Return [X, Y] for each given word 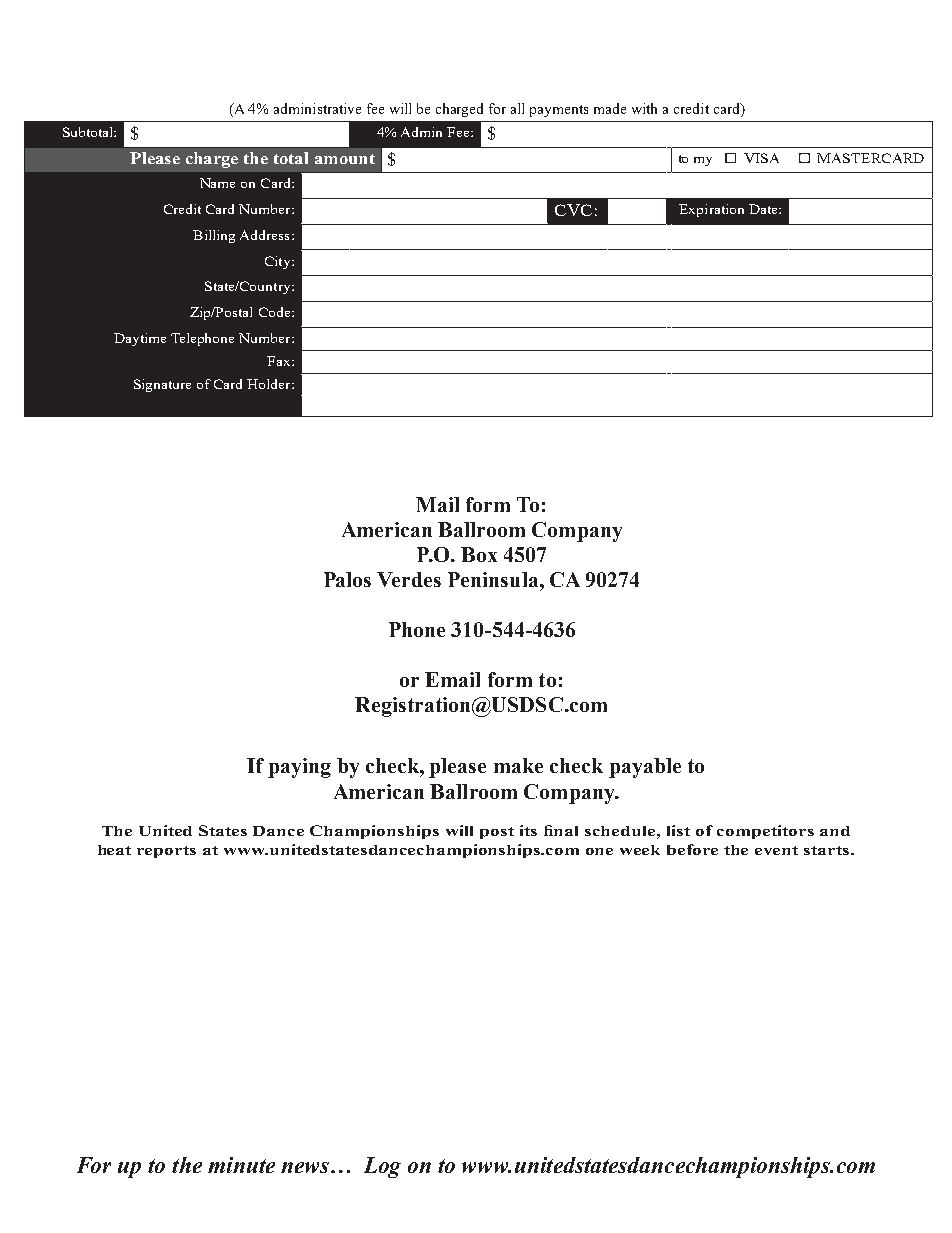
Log [382, 1167]
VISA [761, 158]
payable [645, 768]
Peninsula [494, 579]
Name [217, 183]
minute [241, 1165]
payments [559, 111]
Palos [347, 579]
